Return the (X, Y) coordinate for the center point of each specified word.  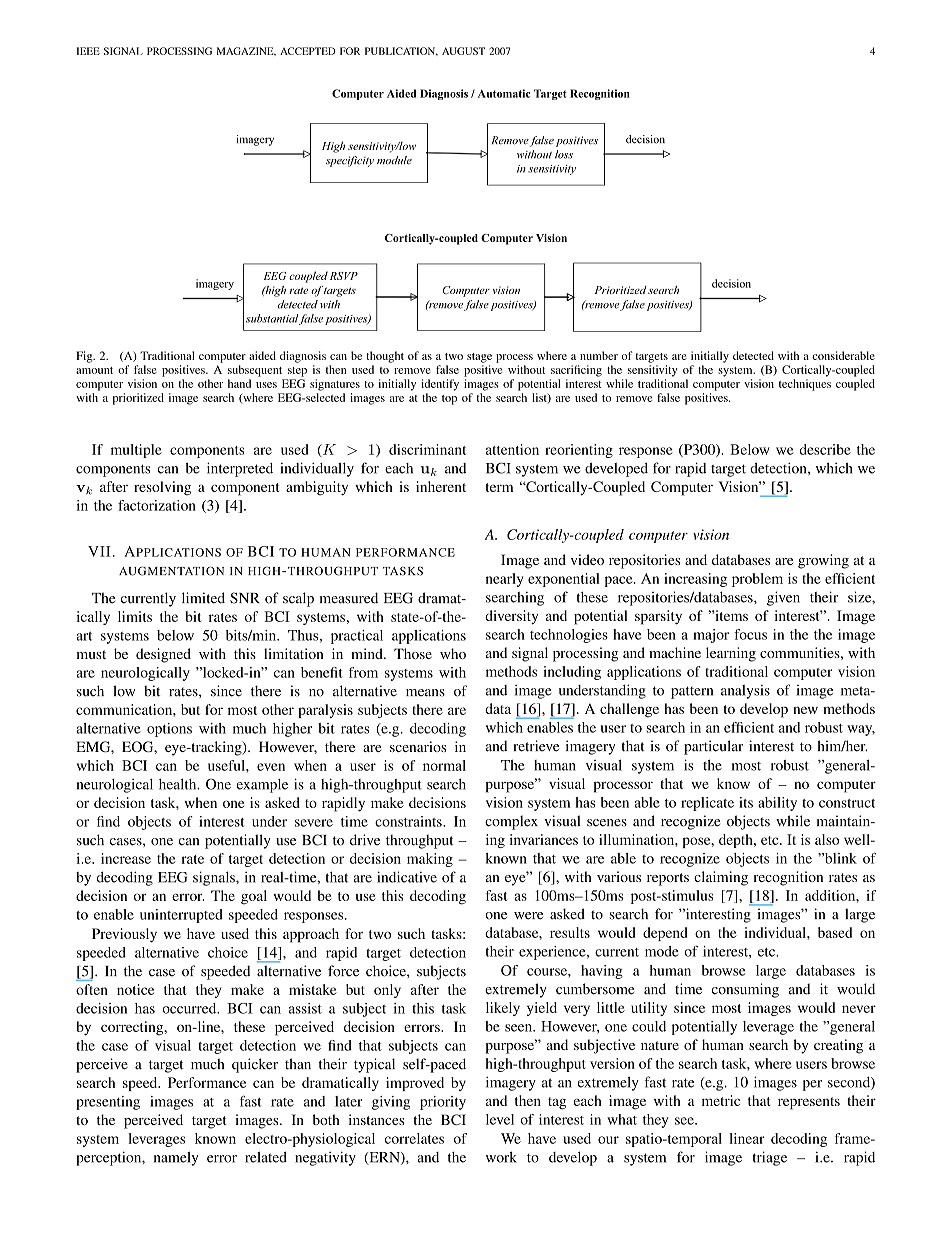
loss (564, 154)
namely (176, 1159)
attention (512, 449)
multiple (136, 451)
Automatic (504, 93)
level (500, 1119)
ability (777, 804)
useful (227, 765)
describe (825, 449)
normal (444, 765)
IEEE (88, 51)
